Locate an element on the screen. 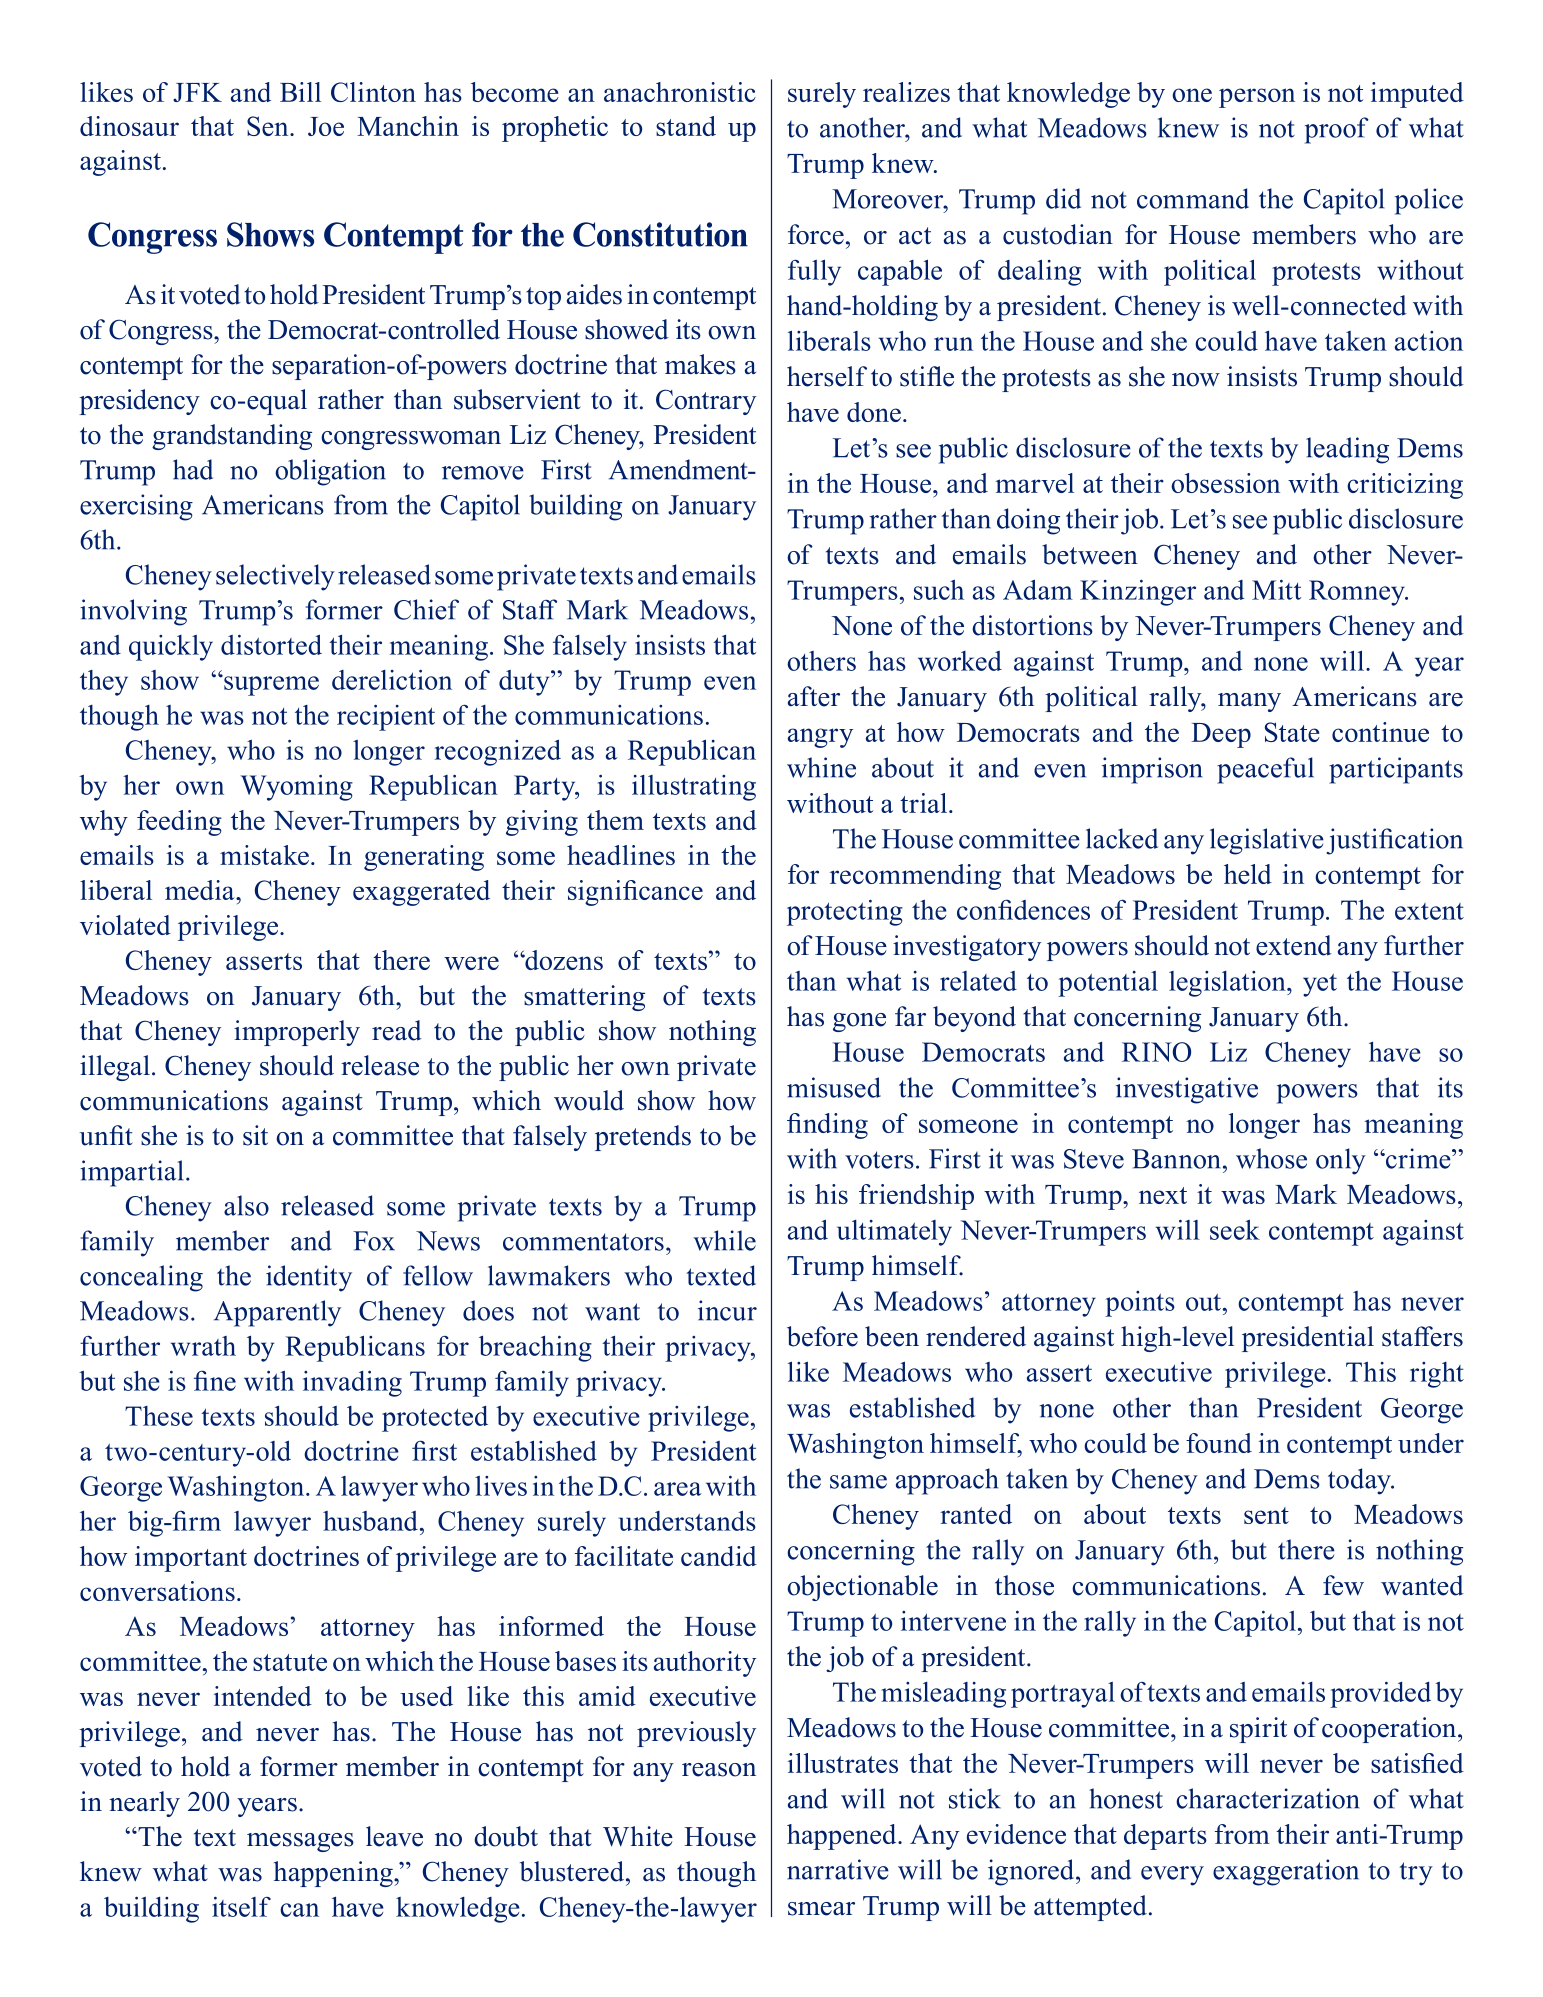  Joe is located at coordinates (326, 126).
